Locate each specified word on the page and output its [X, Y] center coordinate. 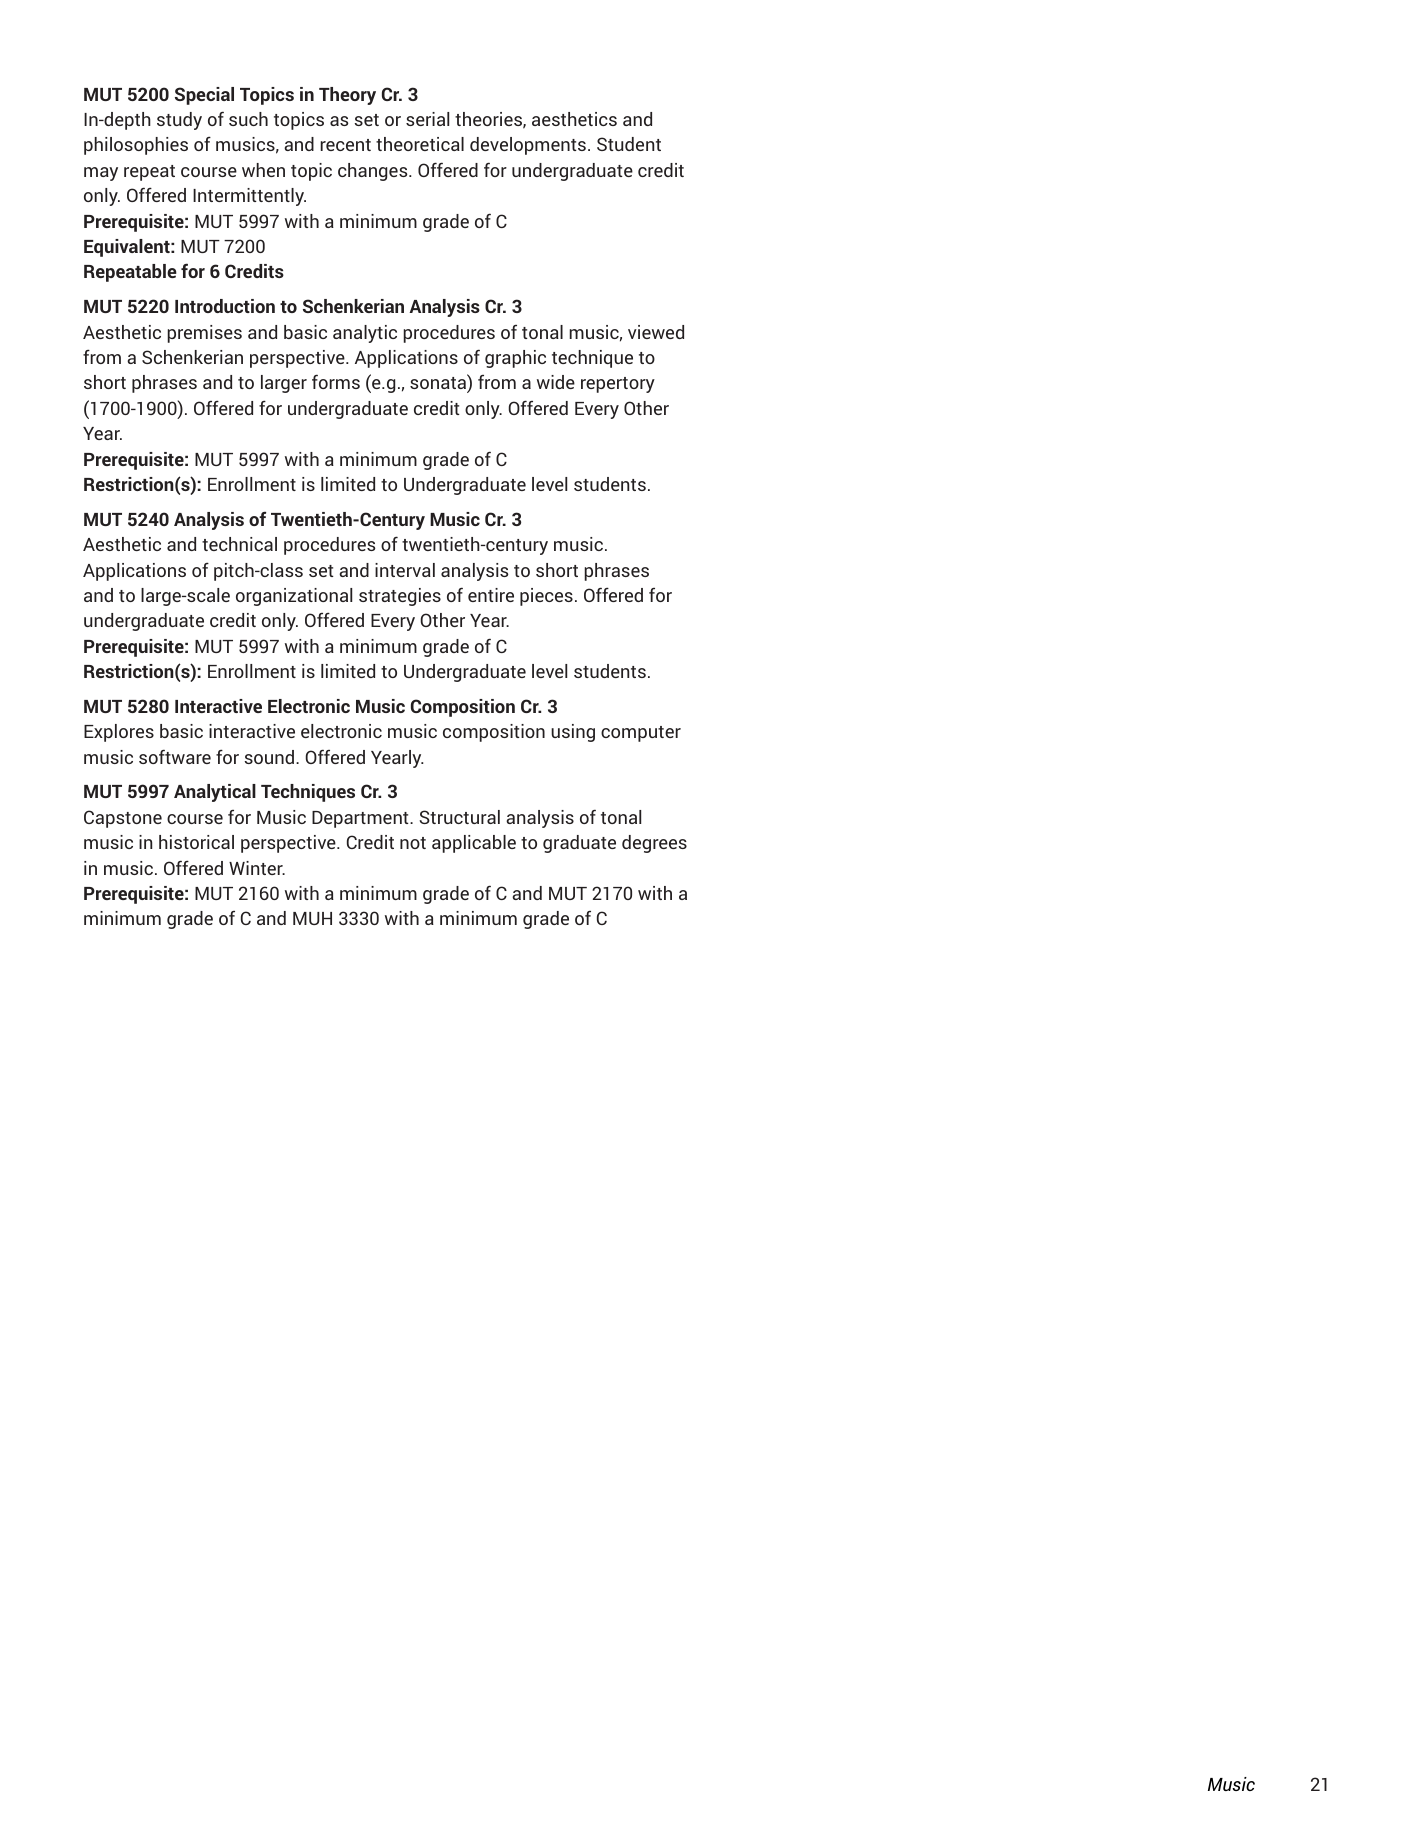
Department [361, 819]
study [179, 121]
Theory [347, 96]
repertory [618, 385]
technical [239, 544]
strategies [400, 597]
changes [374, 172]
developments [528, 146]
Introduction [225, 306]
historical [196, 842]
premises [204, 334]
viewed [656, 332]
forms [336, 381]
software [175, 756]
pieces [546, 597]
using [573, 733]
